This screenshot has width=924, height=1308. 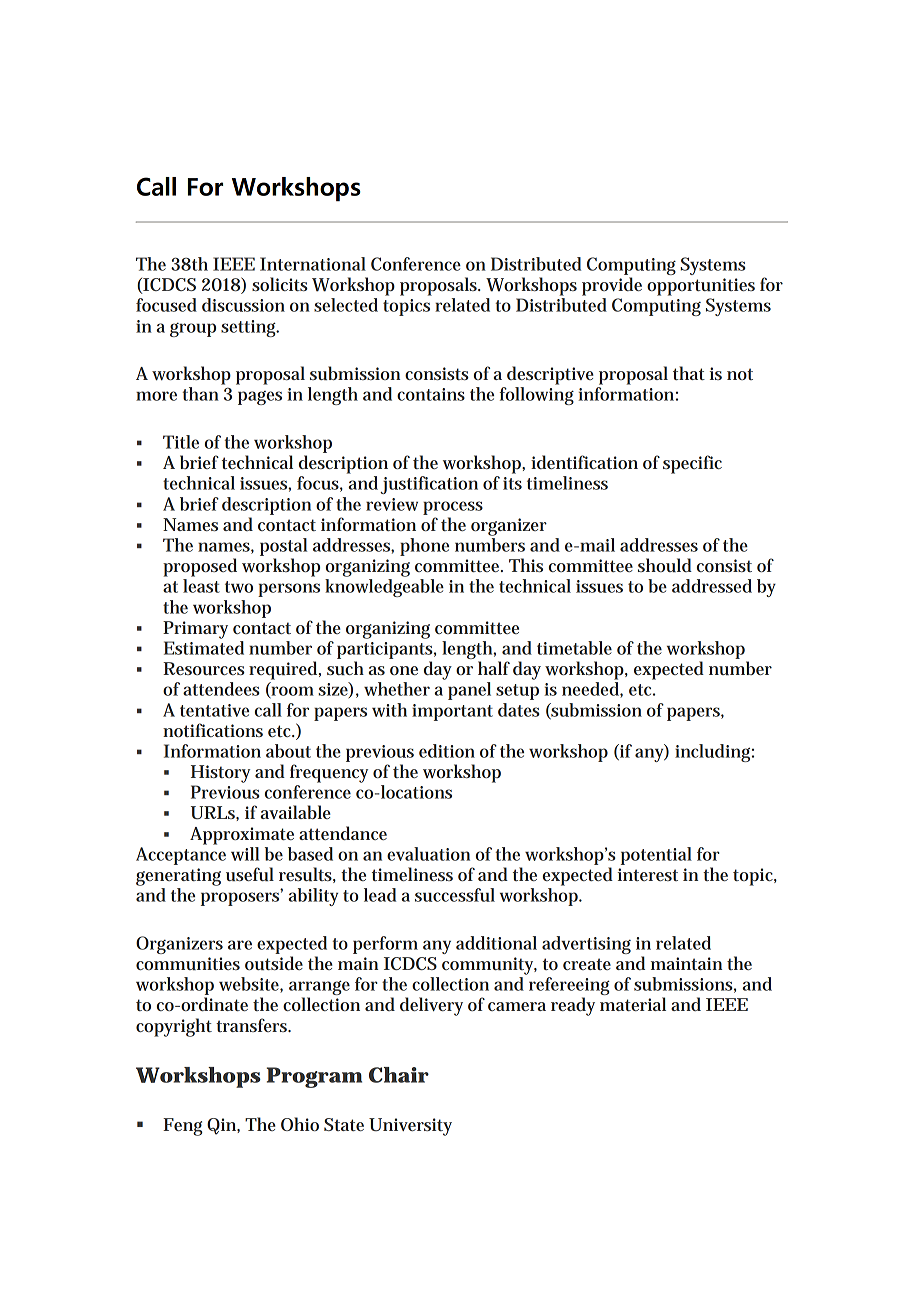 What do you see at coordinates (346, 305) in the screenshot?
I see `selected` at bounding box center [346, 305].
